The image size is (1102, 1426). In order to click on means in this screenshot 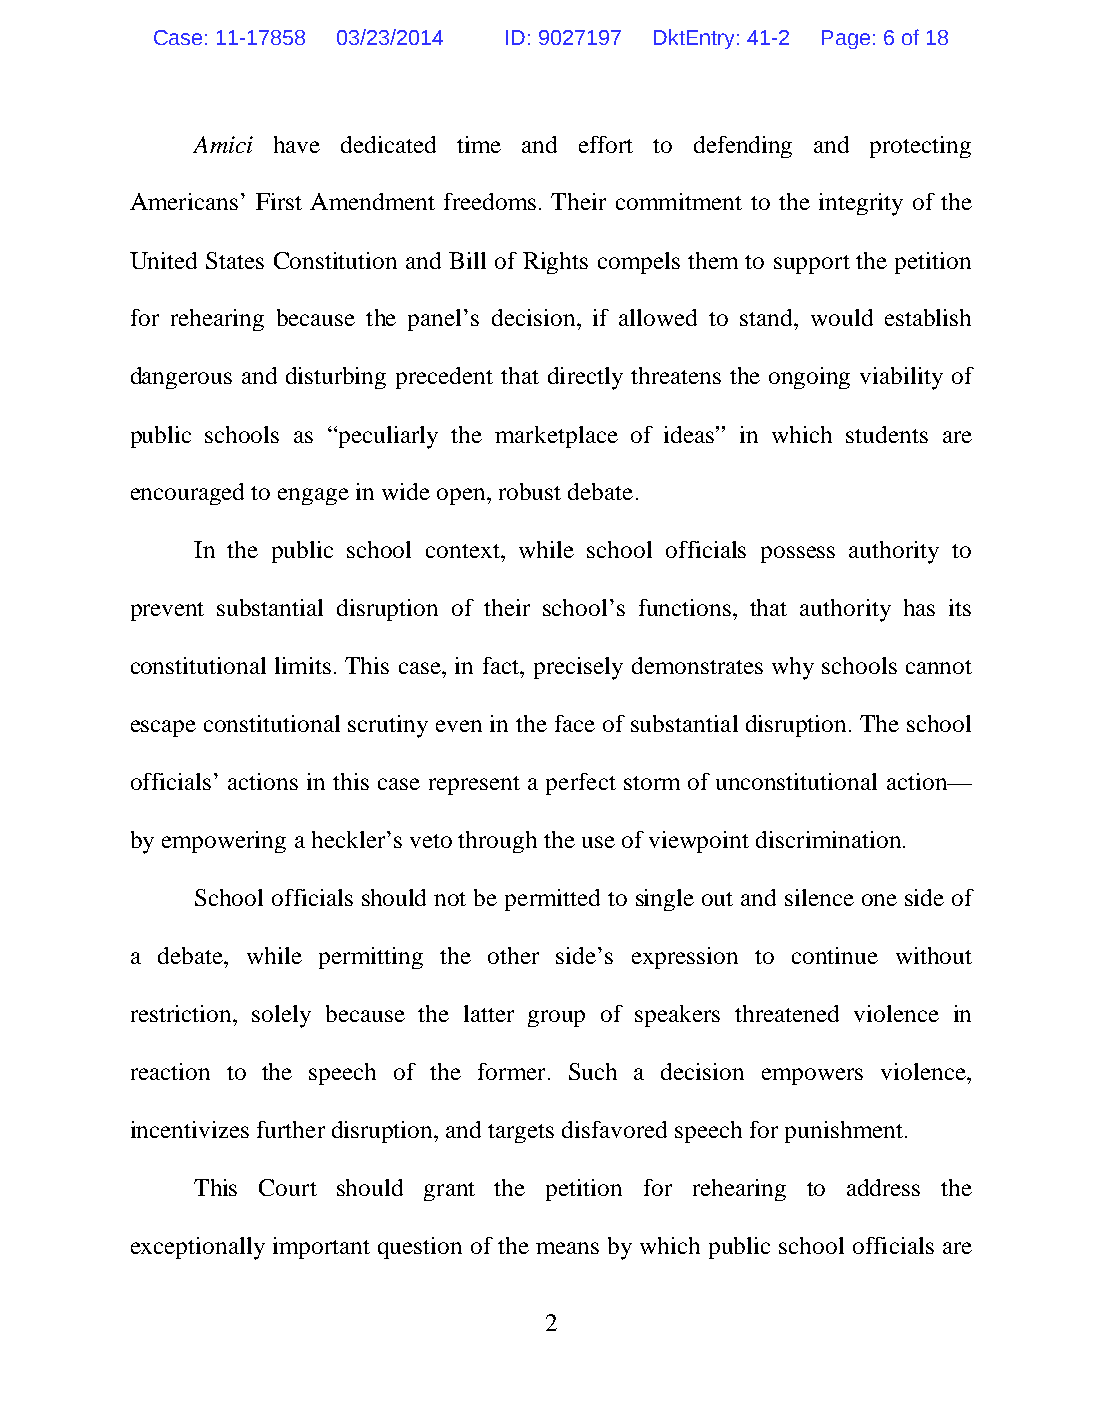, I will do `click(567, 1248)`.
